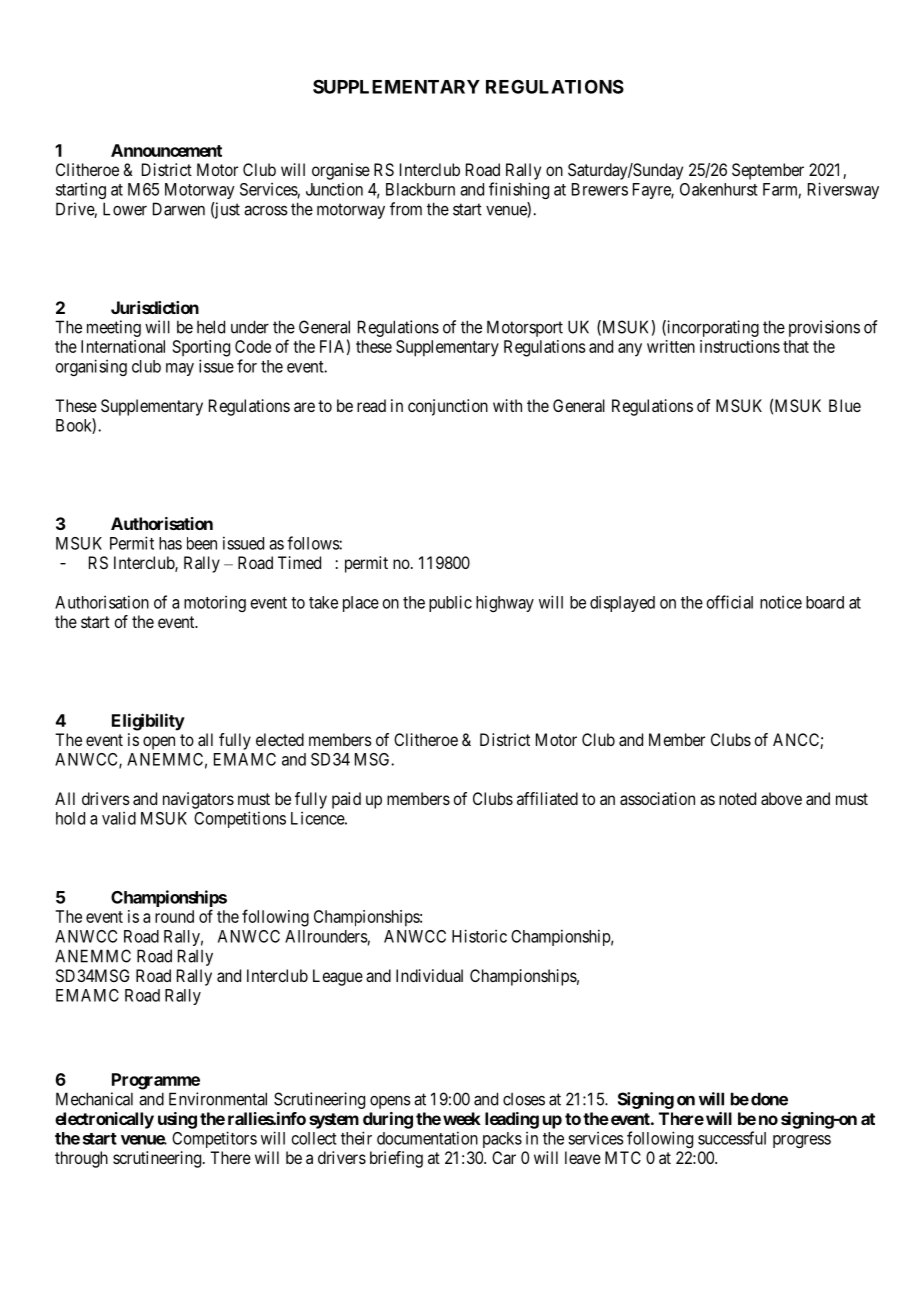 The width and height of the screenshot is (924, 1308). I want to click on Eligibility, so click(148, 722).
